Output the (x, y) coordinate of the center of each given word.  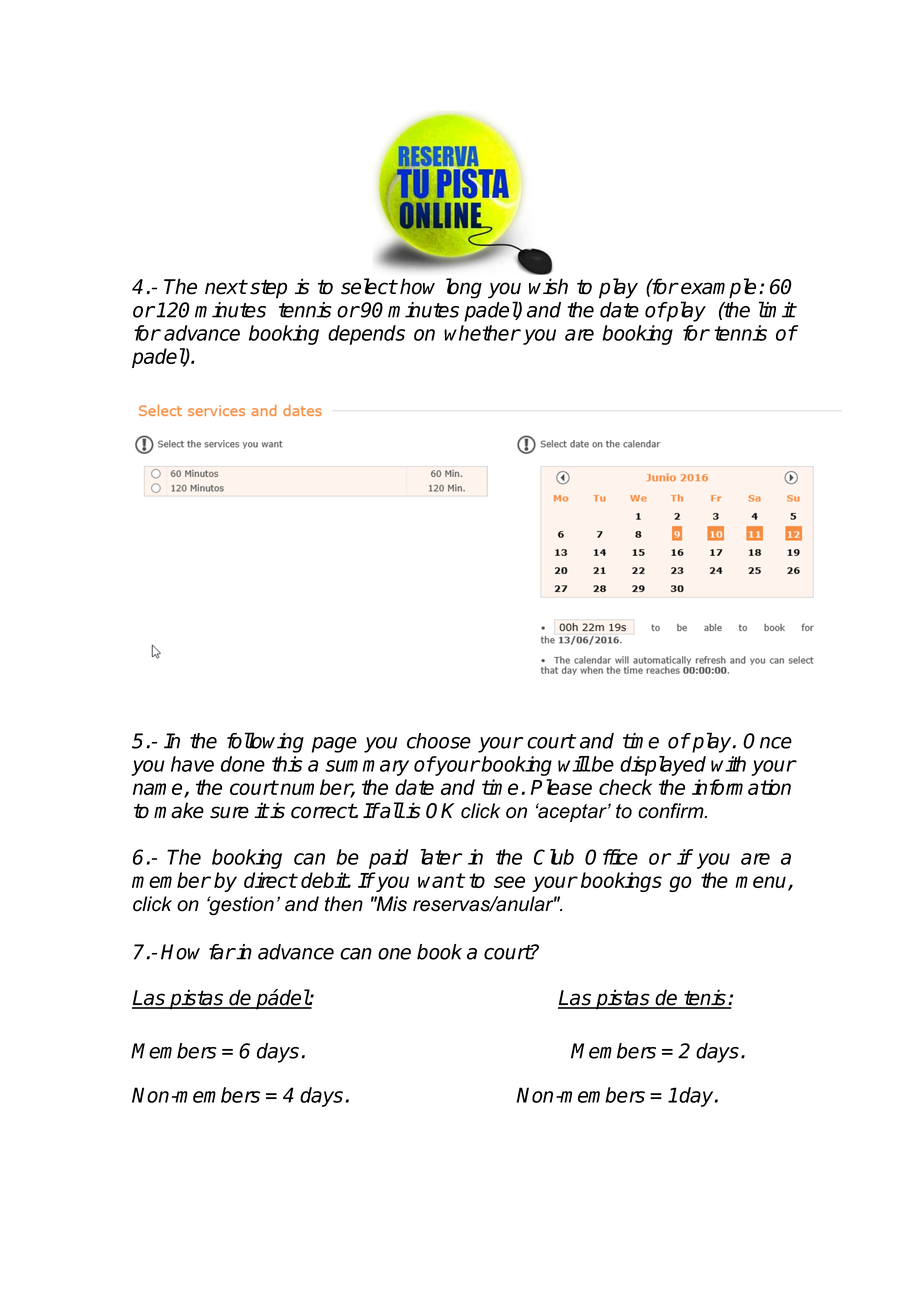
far (222, 952)
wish (548, 286)
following (265, 742)
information (741, 787)
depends (366, 335)
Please (561, 787)
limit (777, 309)
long (464, 288)
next (226, 287)
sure (229, 812)
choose (439, 741)
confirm (672, 811)
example (718, 288)
